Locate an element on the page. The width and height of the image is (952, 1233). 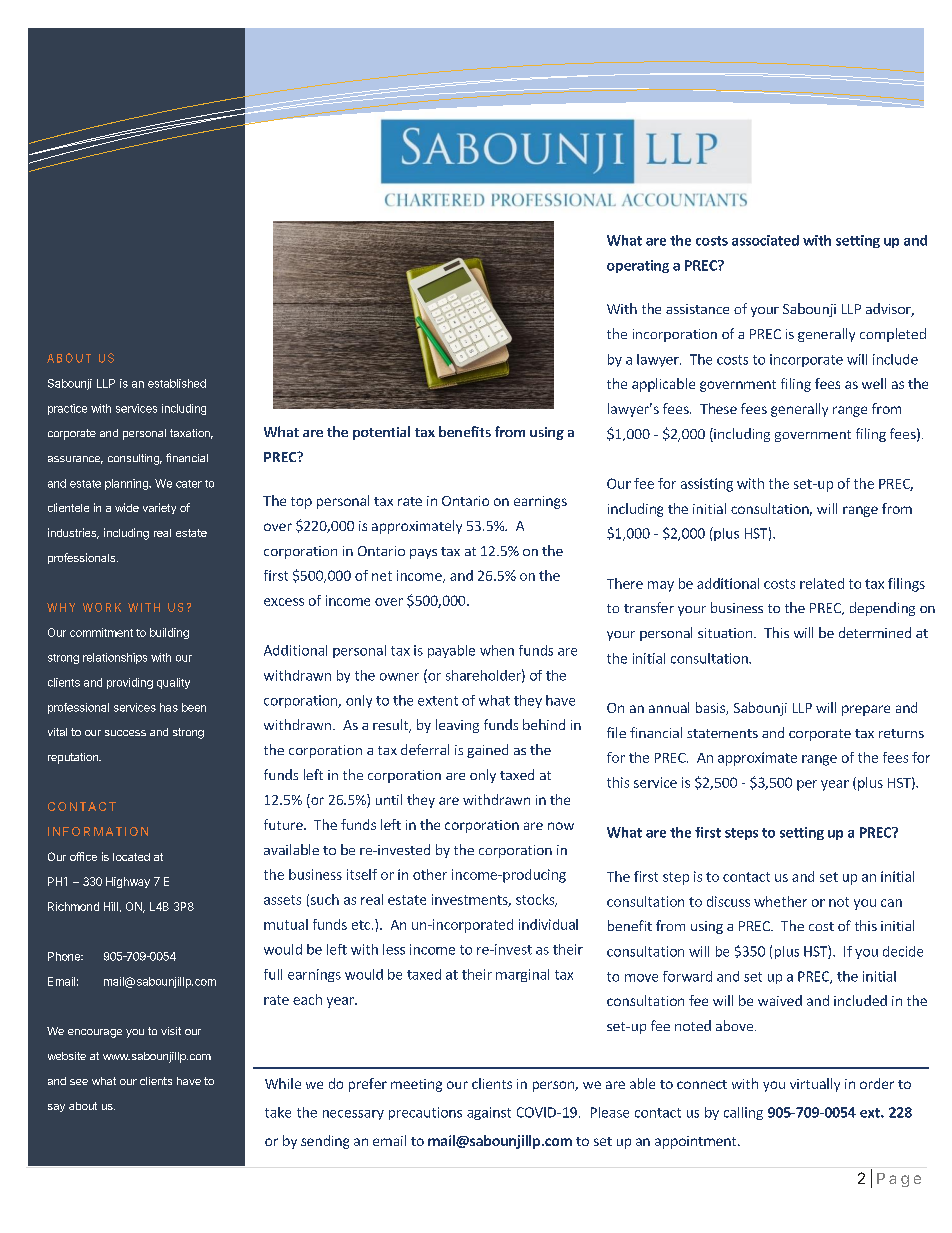
operating is located at coordinates (638, 266).
